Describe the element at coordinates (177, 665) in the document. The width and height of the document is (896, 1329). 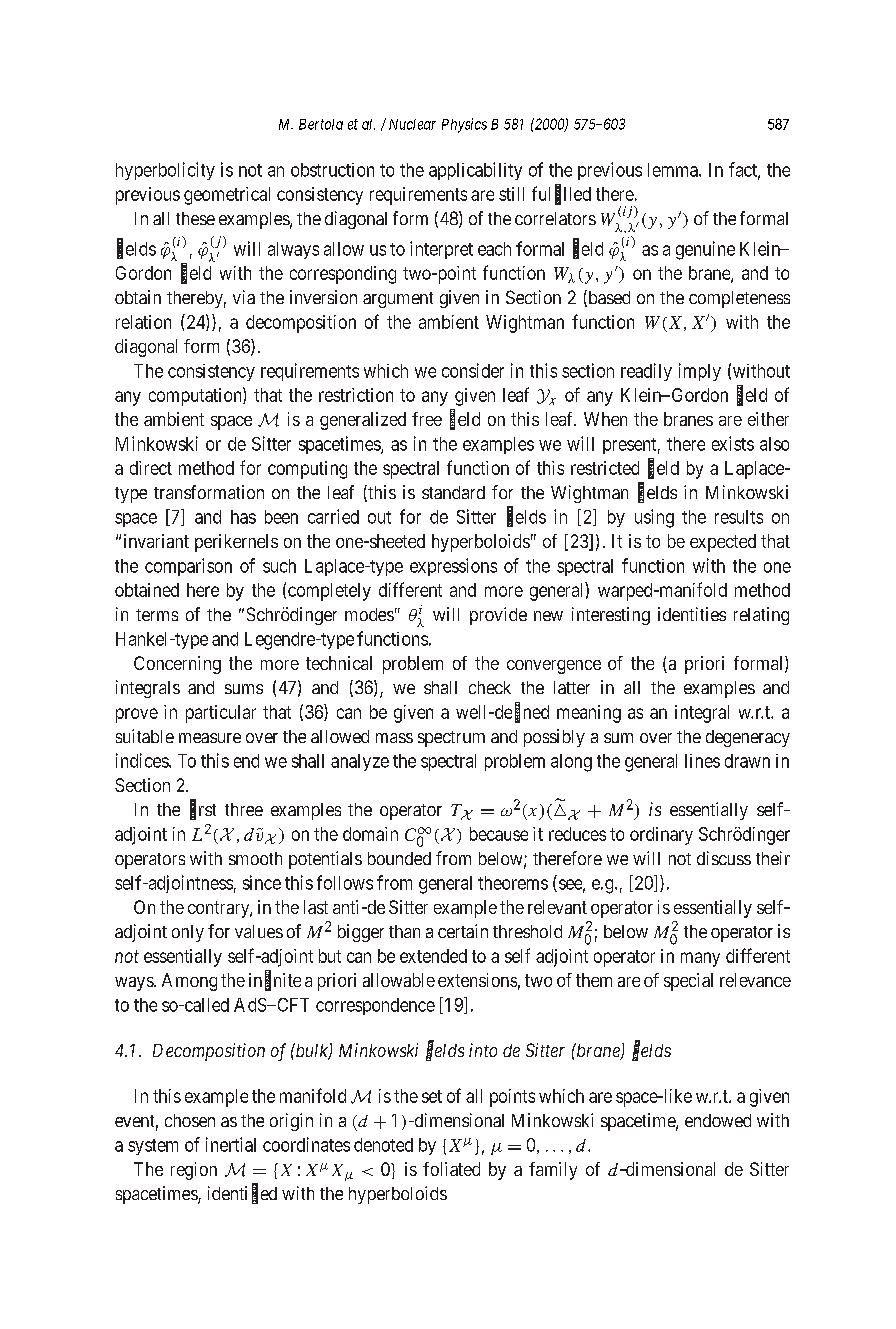
I see `Concerning` at that location.
